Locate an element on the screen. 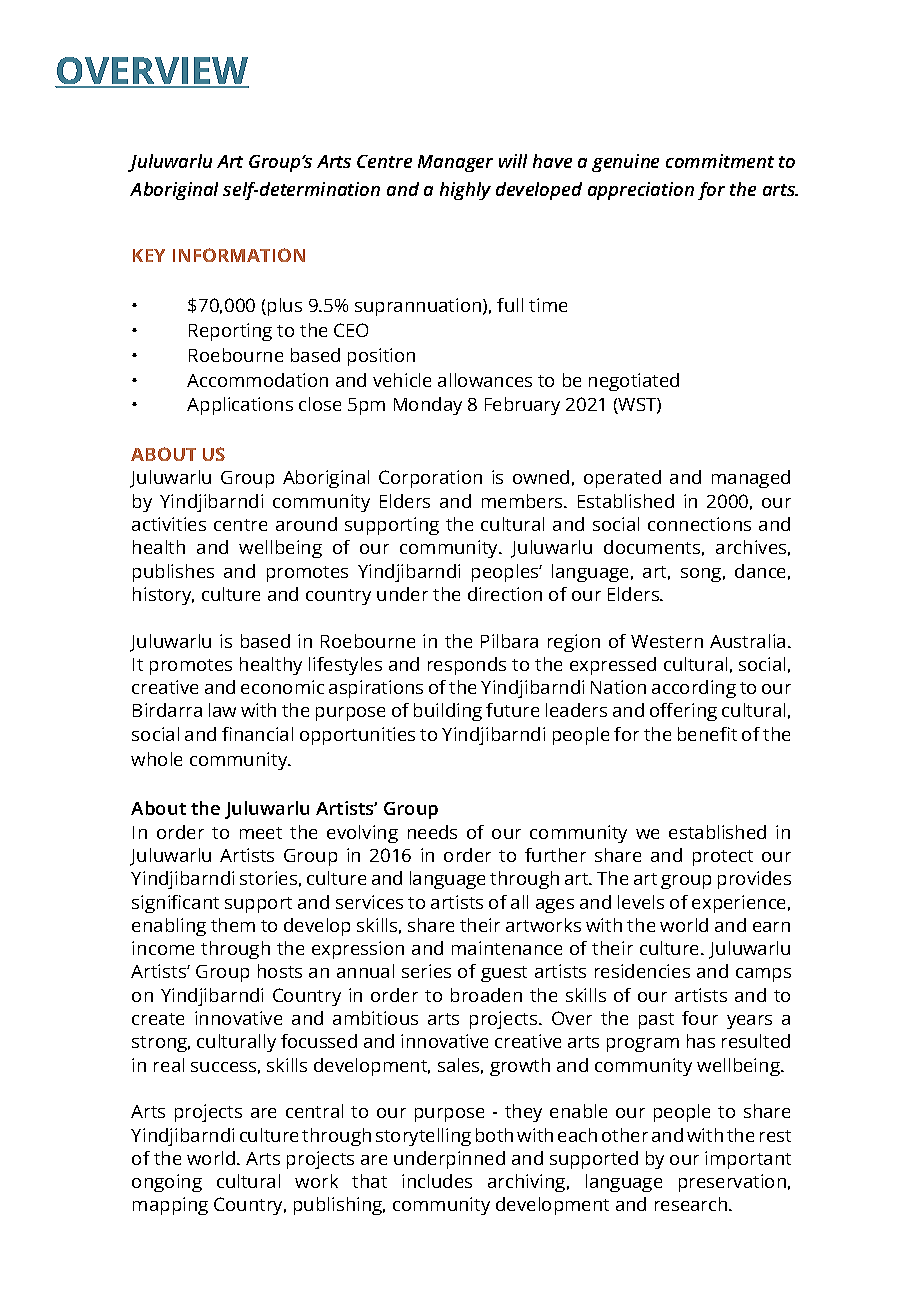 The width and height of the screenshot is (924, 1308). Corporation is located at coordinates (430, 479).
